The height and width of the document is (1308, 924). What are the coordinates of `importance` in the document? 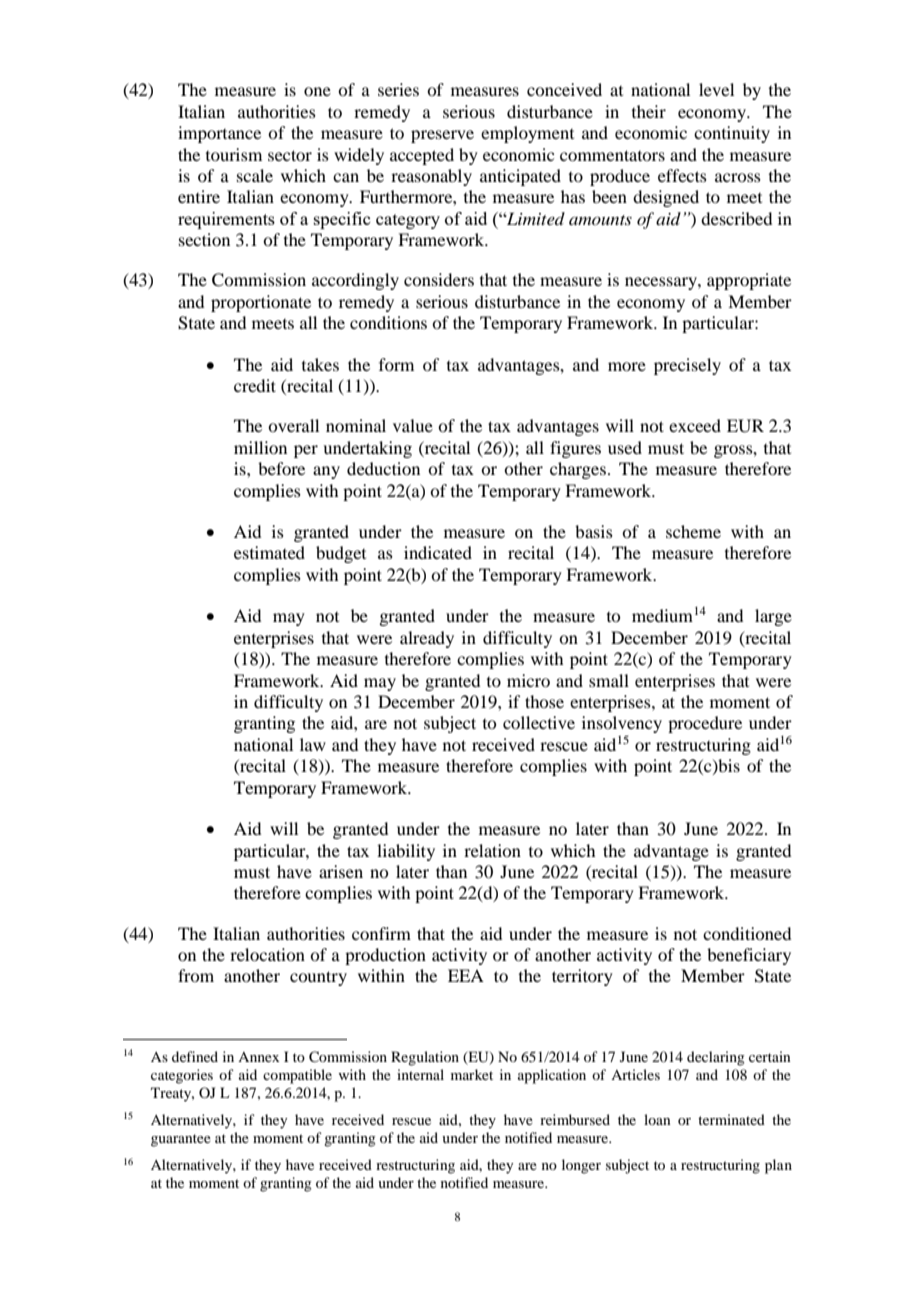 It's located at (219, 134).
